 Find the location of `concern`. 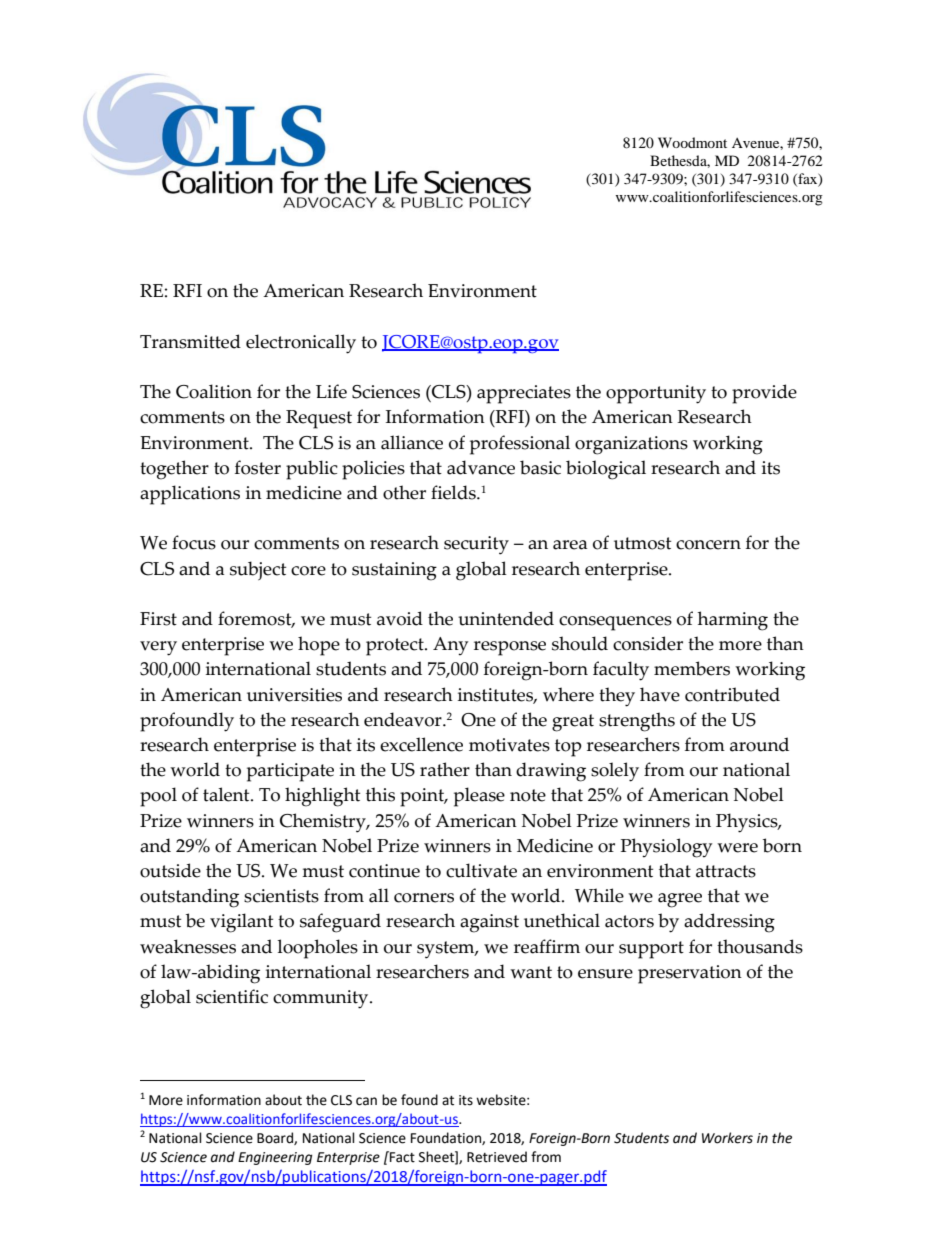

concern is located at coordinates (708, 545).
